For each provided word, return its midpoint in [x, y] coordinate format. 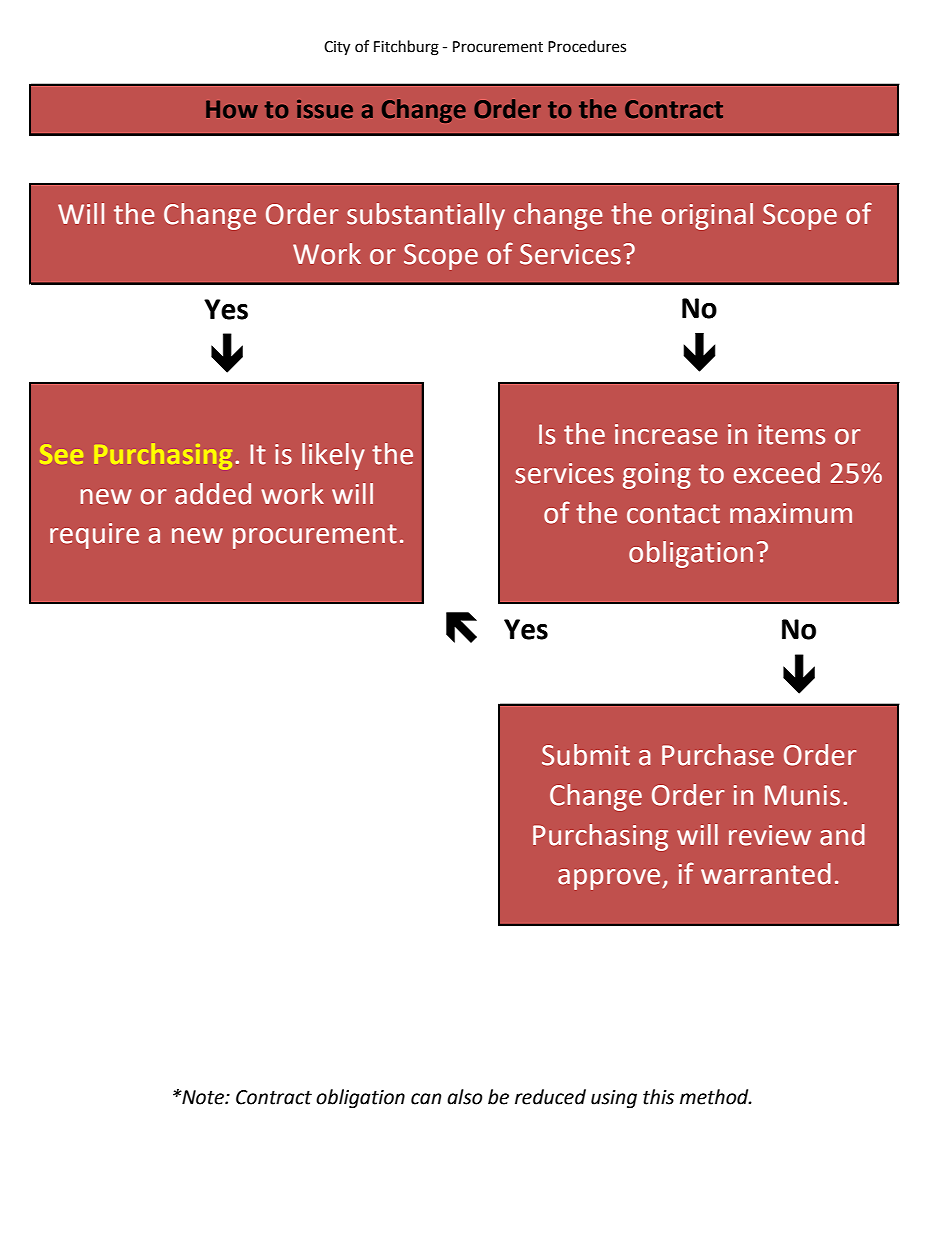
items [791, 434]
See [61, 454]
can [426, 1099]
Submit [586, 755]
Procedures [587, 46]
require [94, 536]
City [337, 48]
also [465, 1097]
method [715, 1097]
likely [333, 456]
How [232, 109]
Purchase [718, 755]
